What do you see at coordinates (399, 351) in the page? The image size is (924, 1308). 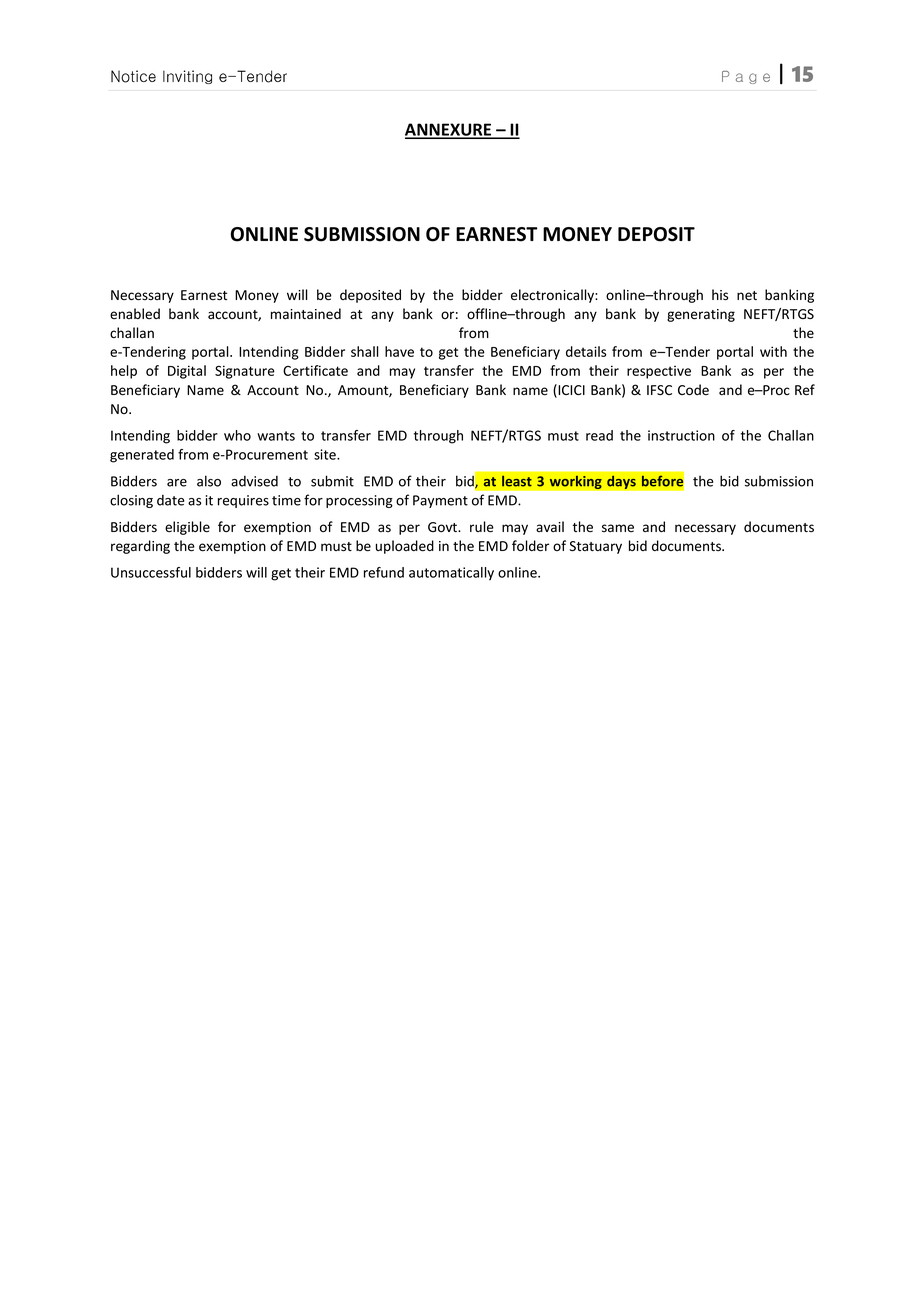 I see `have` at bounding box center [399, 351].
